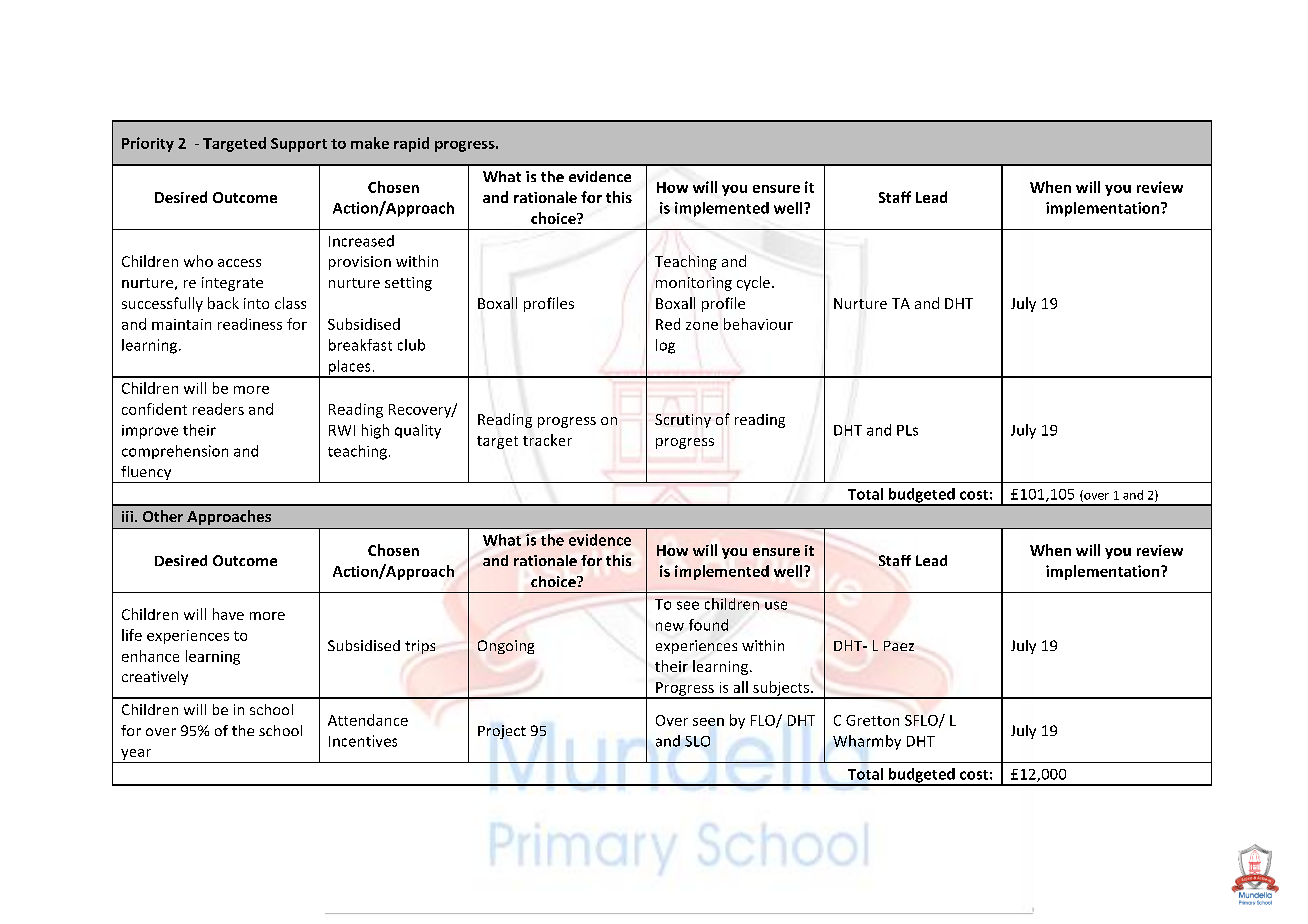  Describe the element at coordinates (420, 647) in the screenshot. I see `trips` at that location.
